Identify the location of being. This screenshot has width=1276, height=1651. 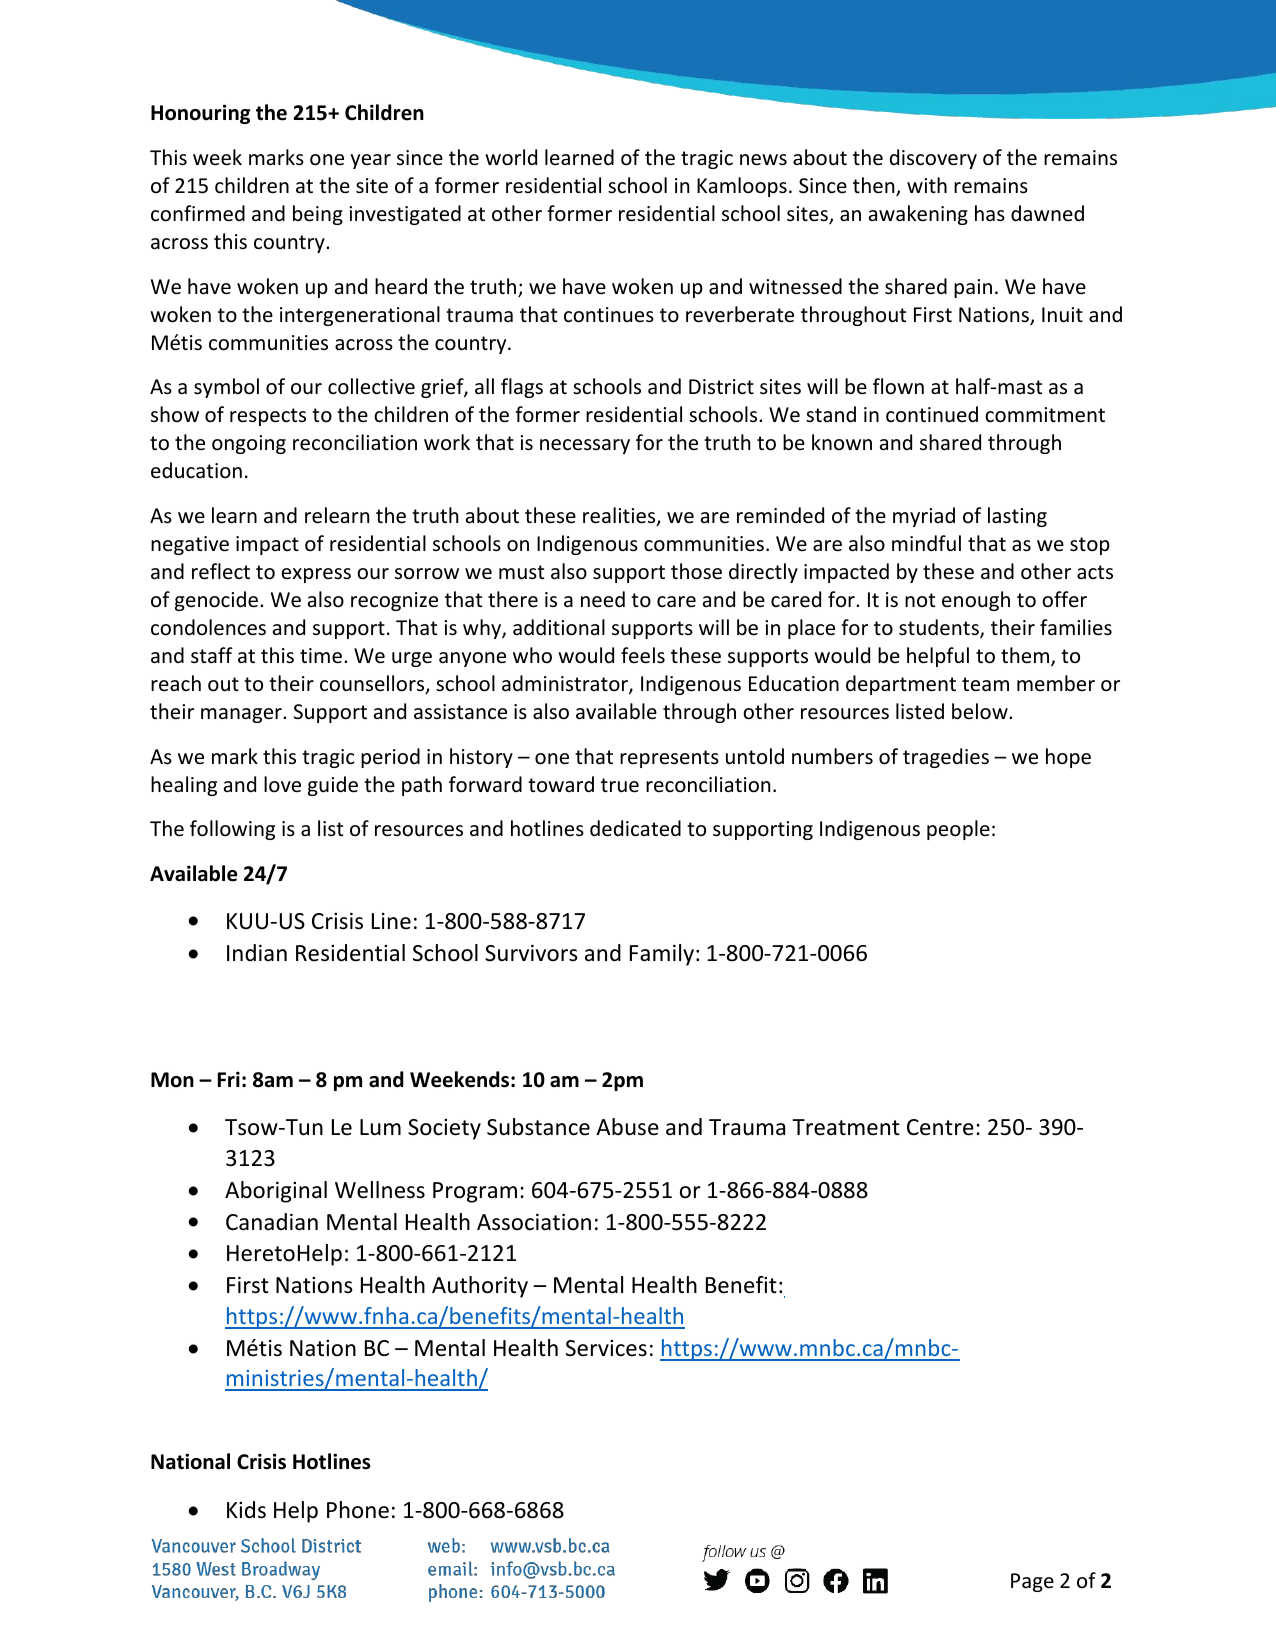
(318, 215).
